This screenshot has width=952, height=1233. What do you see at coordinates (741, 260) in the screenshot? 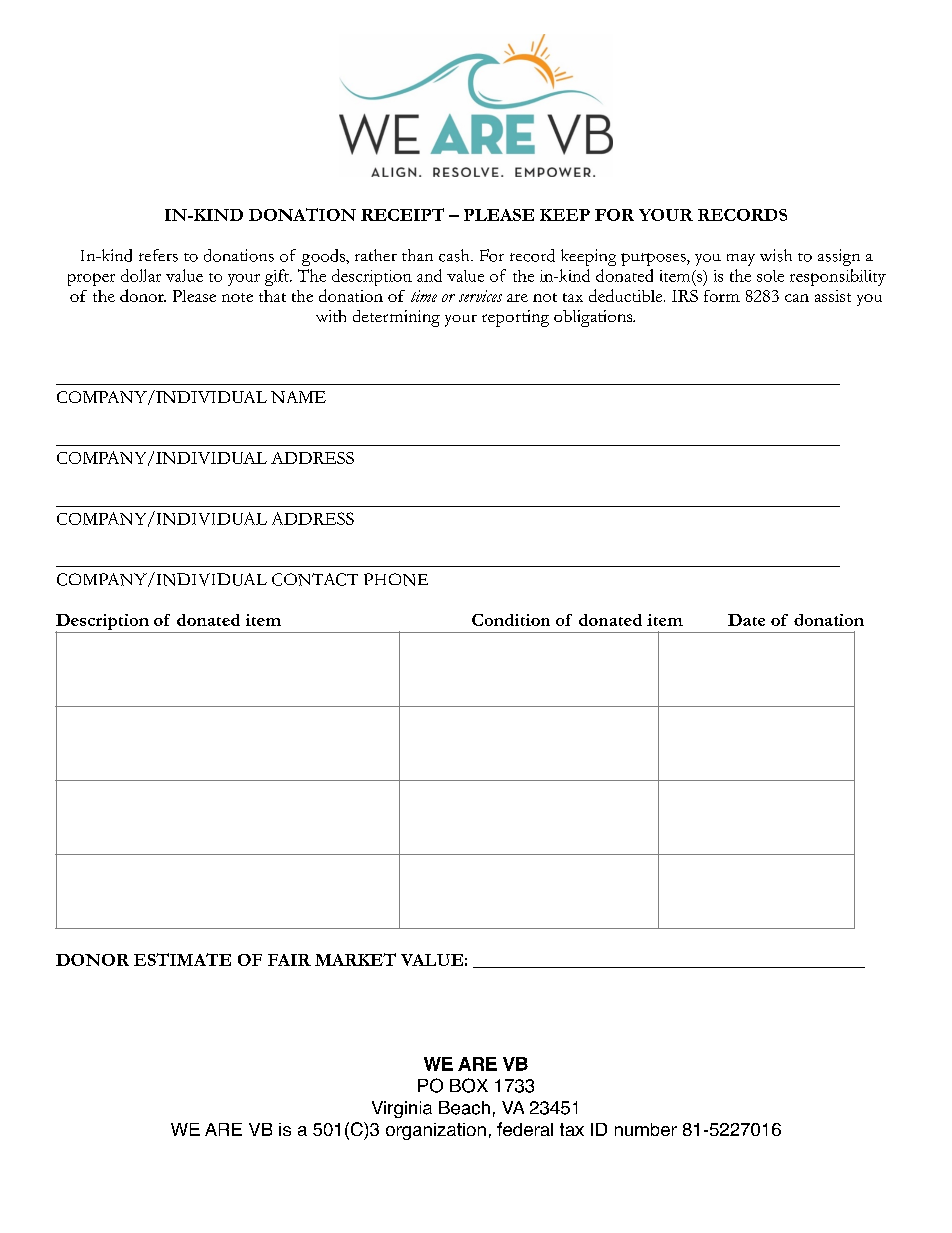
I see `may` at bounding box center [741, 260].
